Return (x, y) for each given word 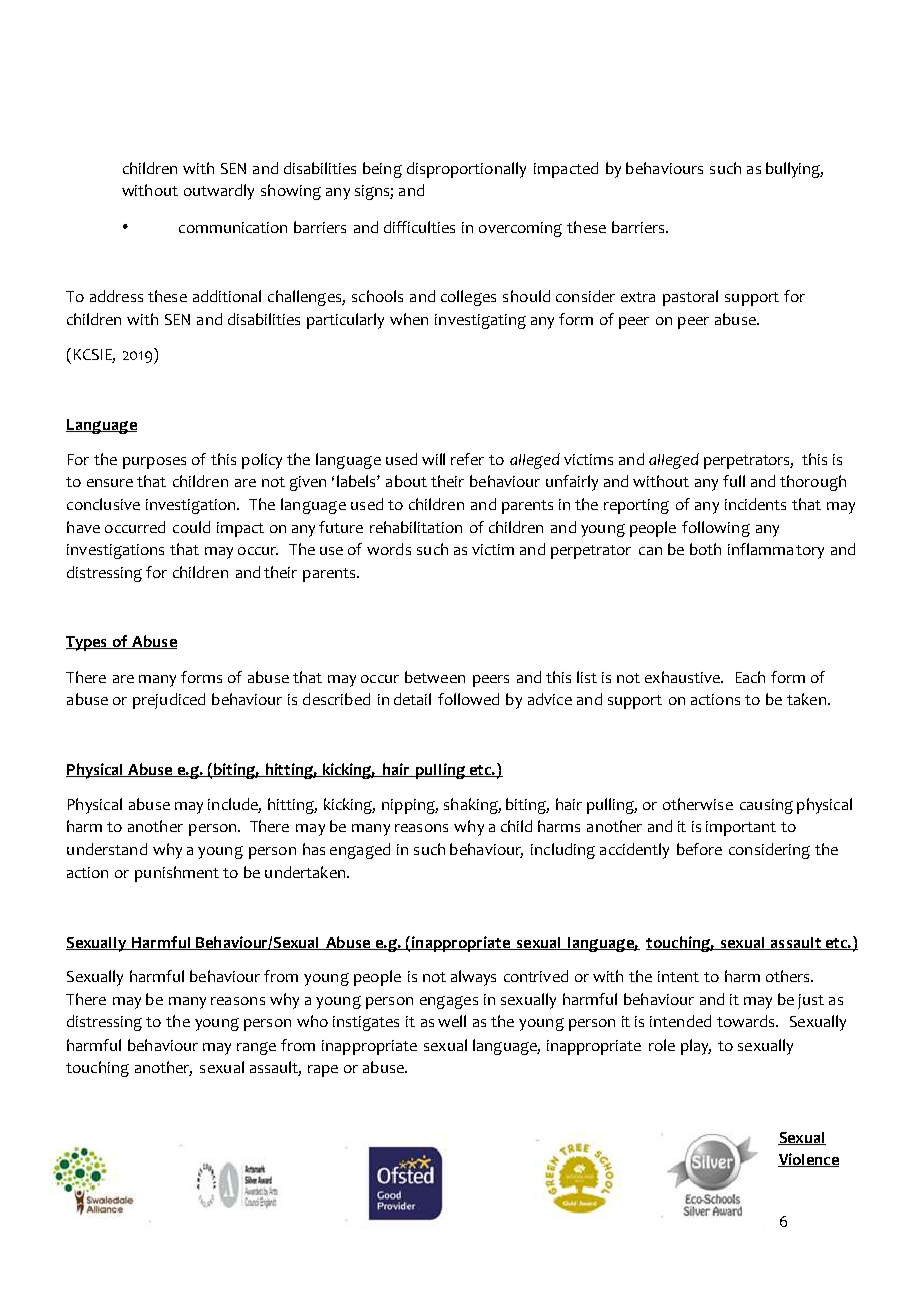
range (256, 1048)
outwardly (219, 192)
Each (750, 677)
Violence (808, 1160)
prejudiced (169, 701)
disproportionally (466, 170)
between (435, 677)
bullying (794, 170)
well (452, 1021)
